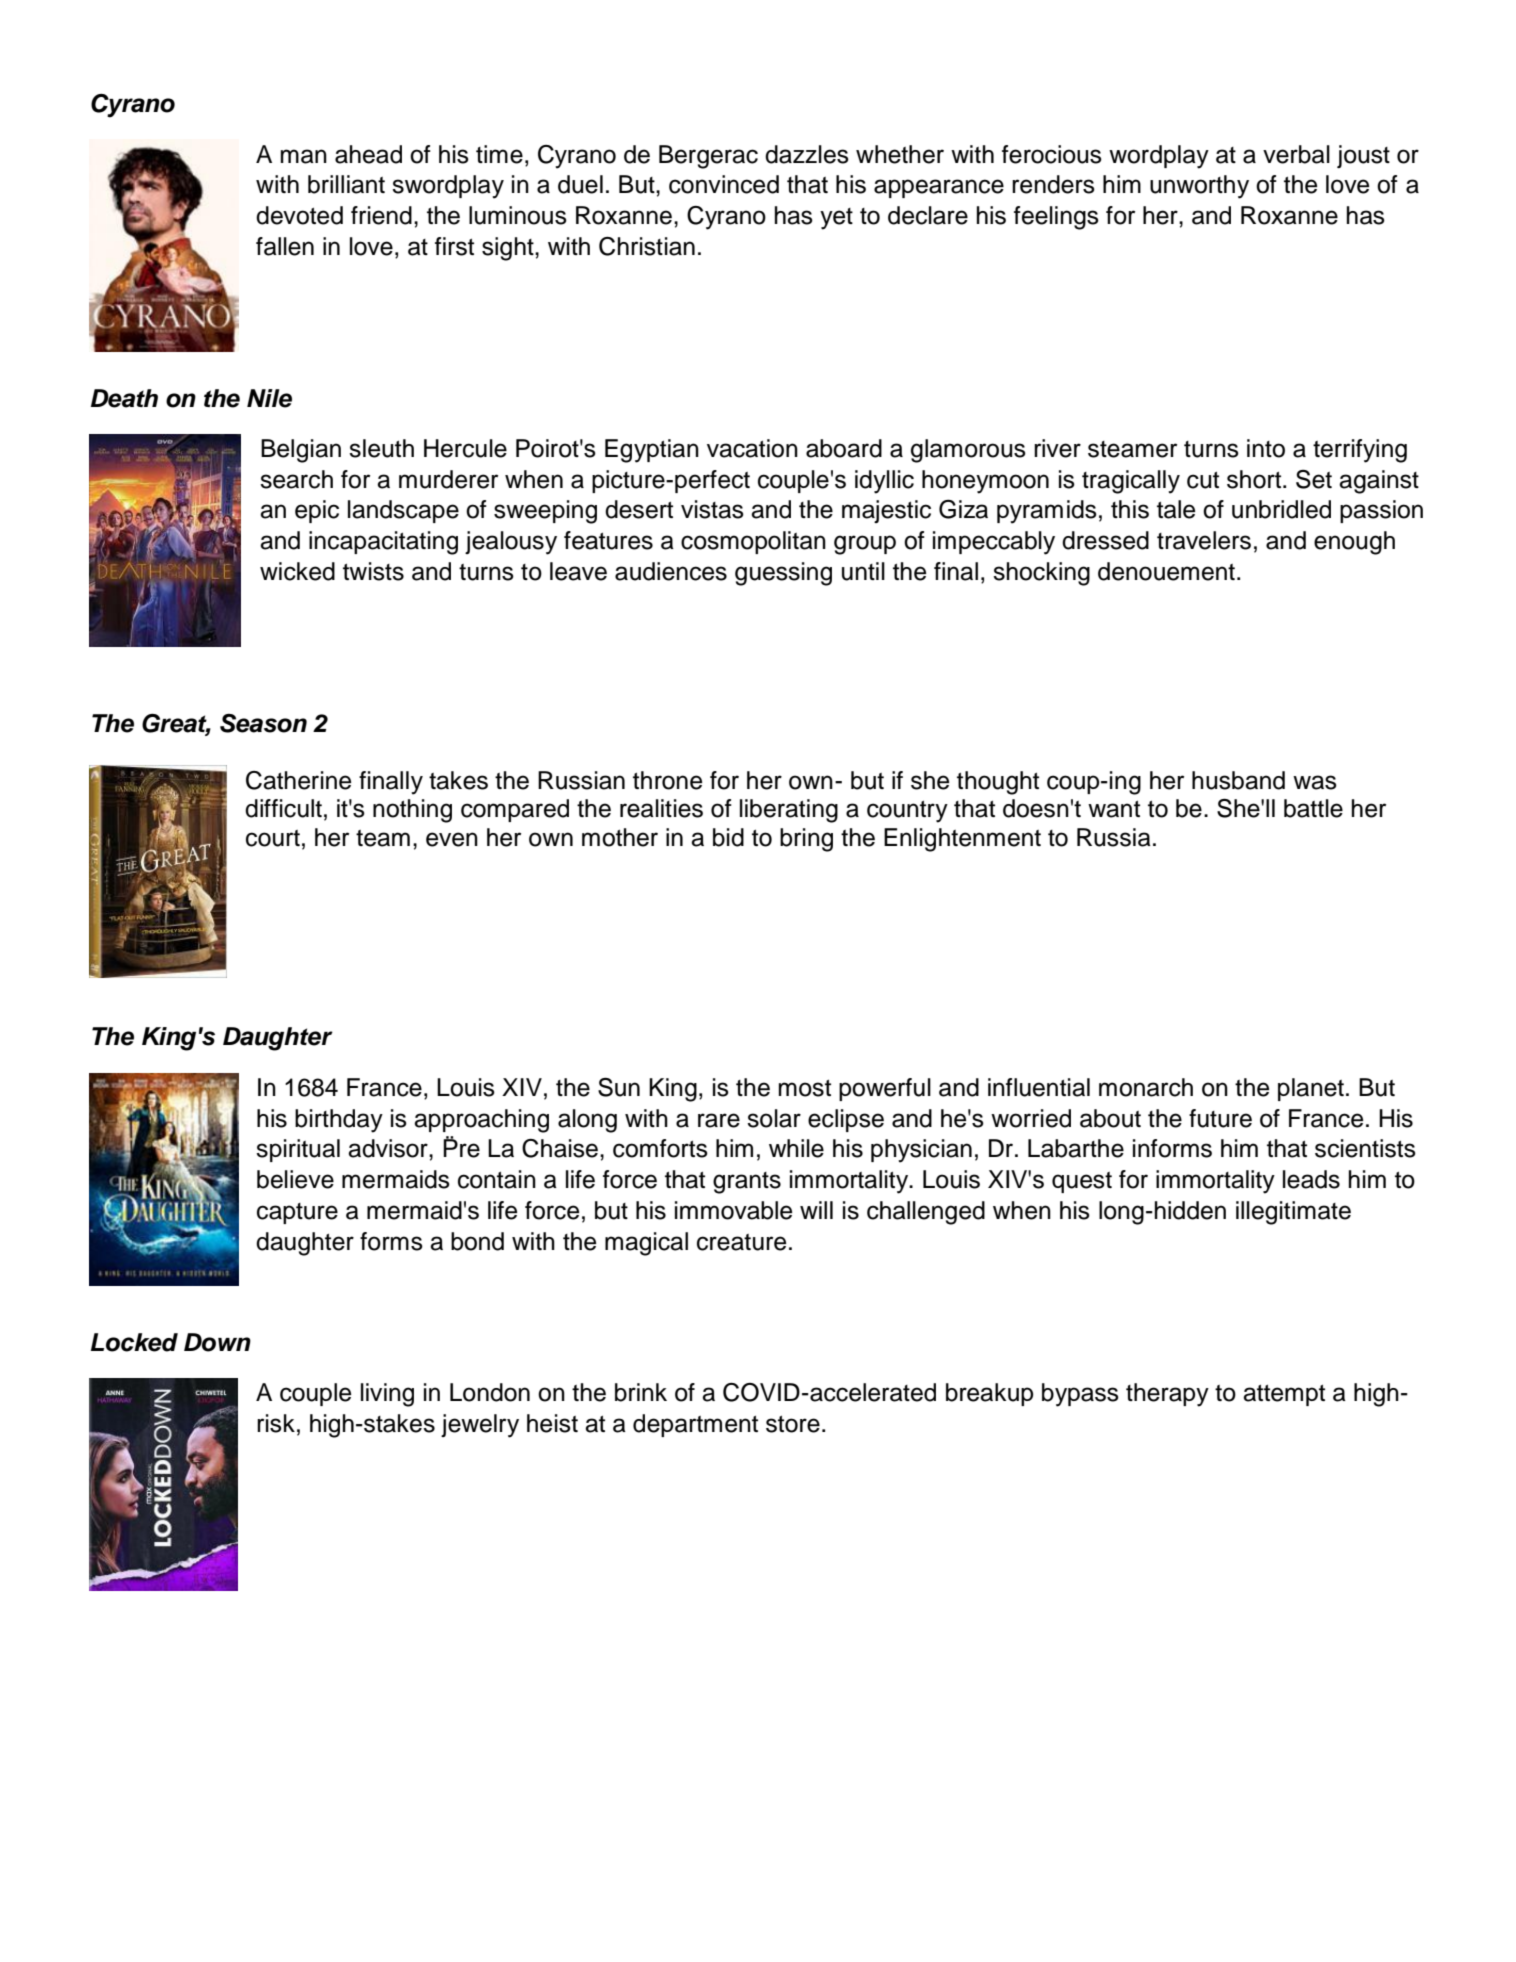 The height and width of the document is (1962, 1516). What do you see at coordinates (793, 1424) in the document?
I see `store` at bounding box center [793, 1424].
